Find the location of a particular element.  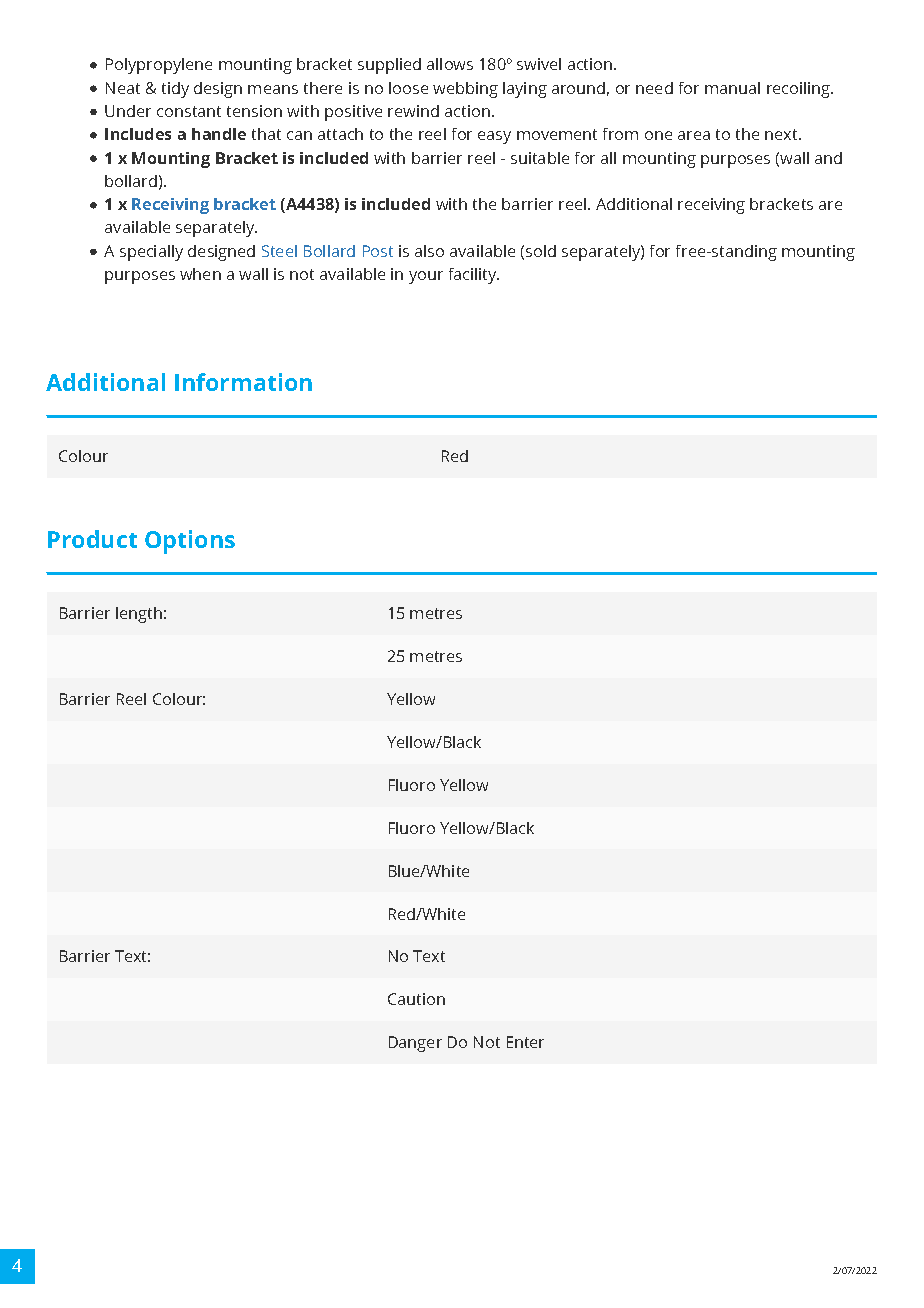

length is located at coordinates (139, 615).
